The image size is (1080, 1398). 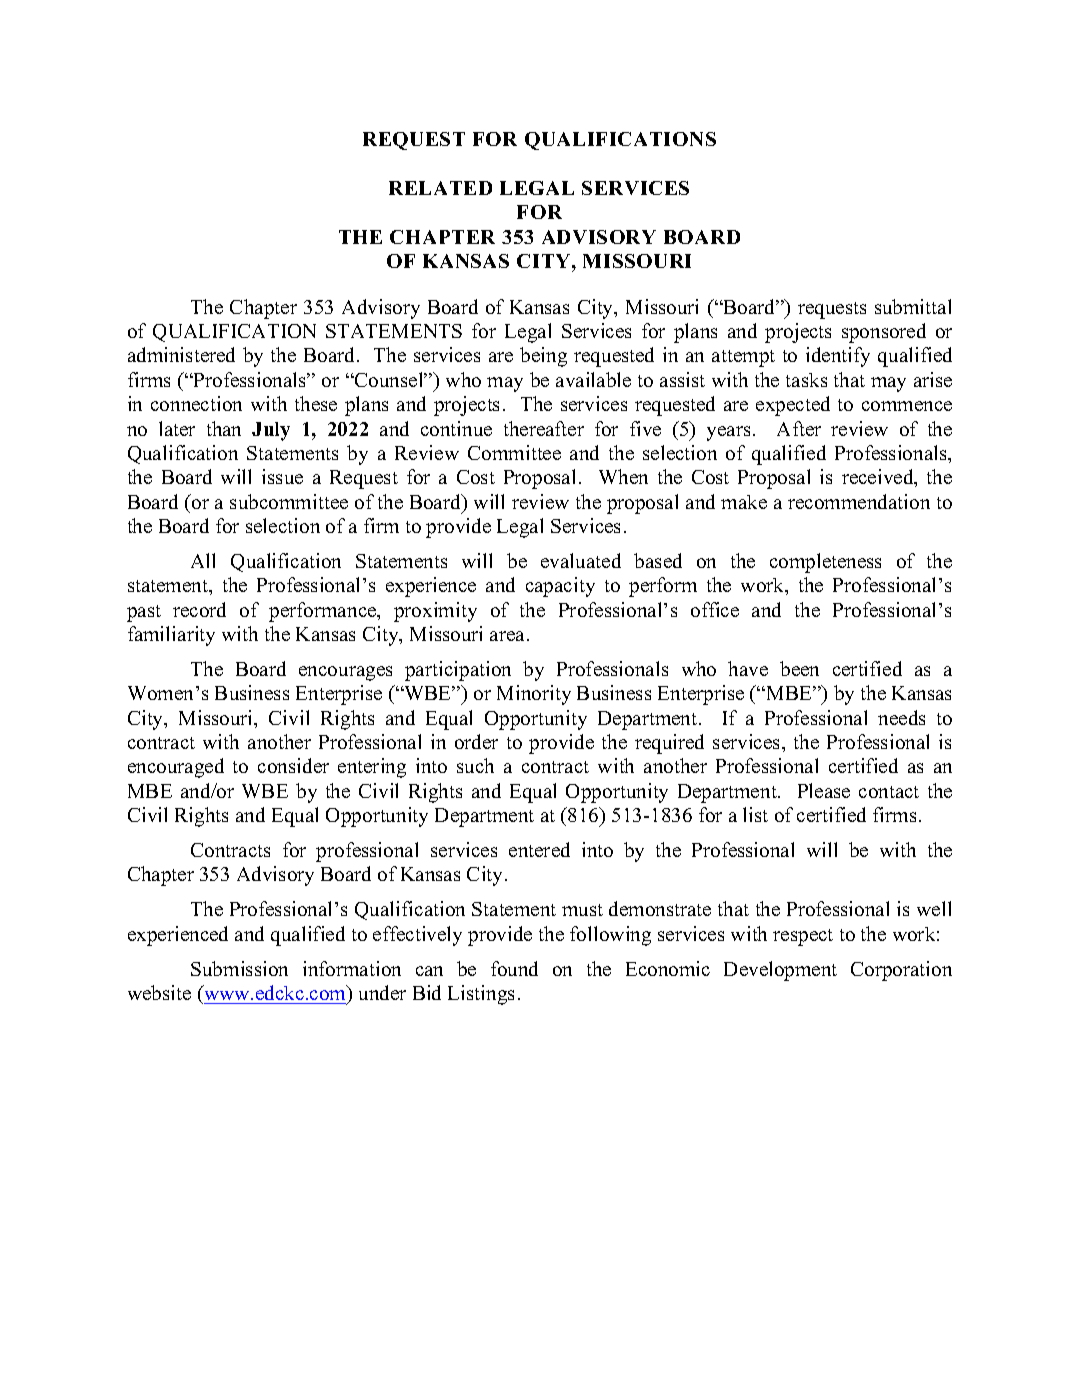 What do you see at coordinates (176, 768) in the image?
I see `encouraged` at bounding box center [176, 768].
